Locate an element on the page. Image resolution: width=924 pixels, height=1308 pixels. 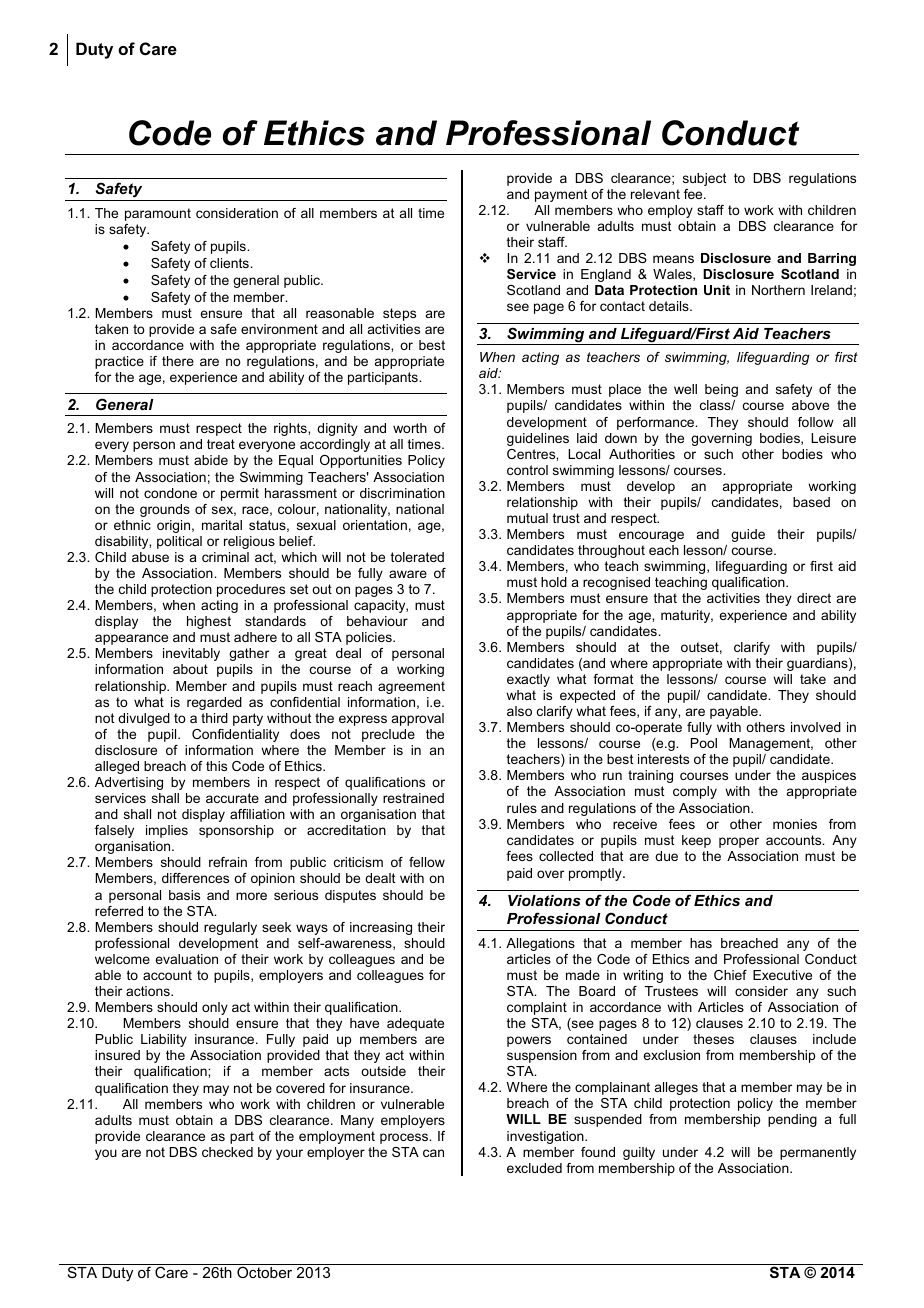
permanently is located at coordinates (818, 1153).
